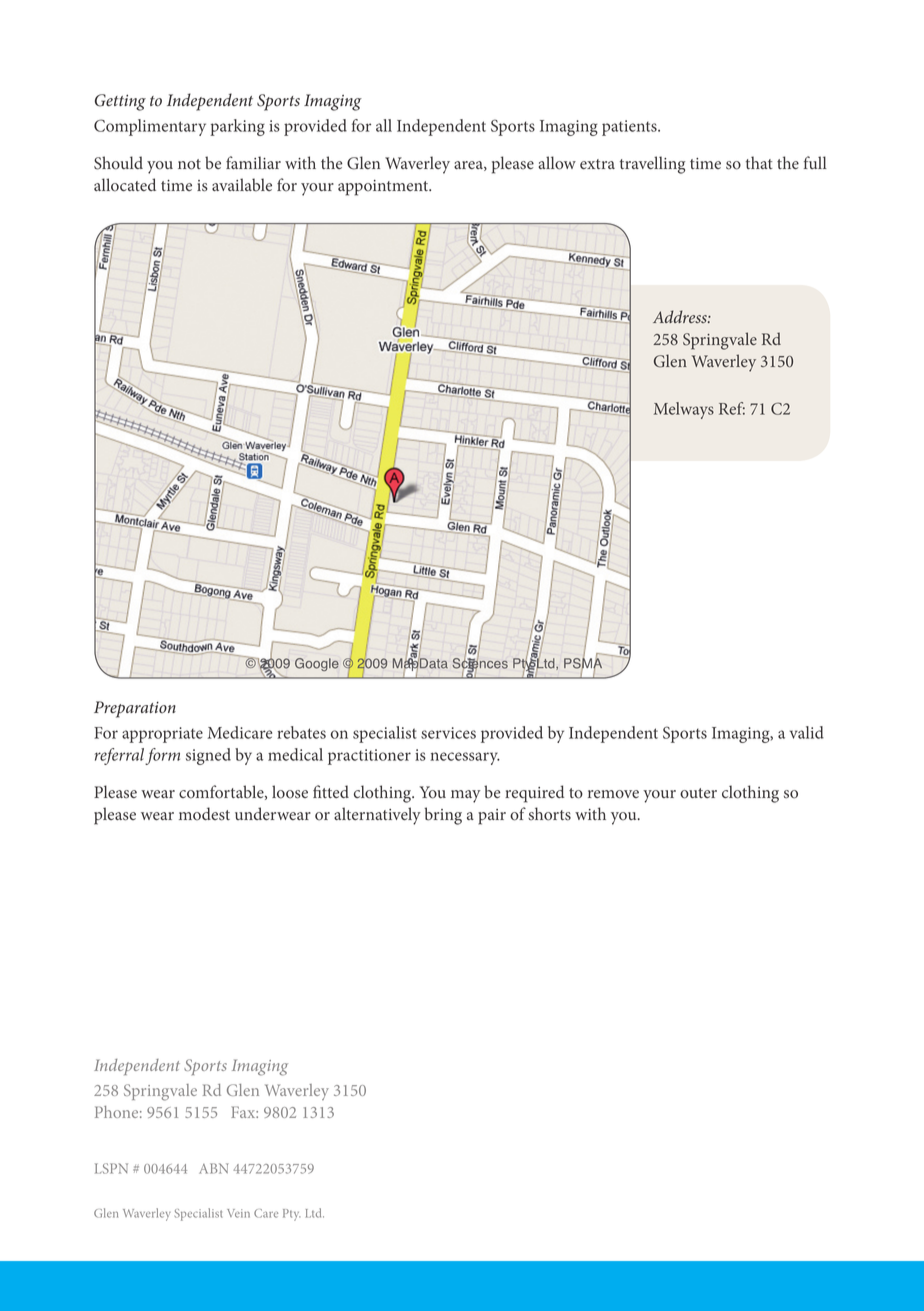  Describe the element at coordinates (315, 1213) in the document. I see `Ltd` at that location.
